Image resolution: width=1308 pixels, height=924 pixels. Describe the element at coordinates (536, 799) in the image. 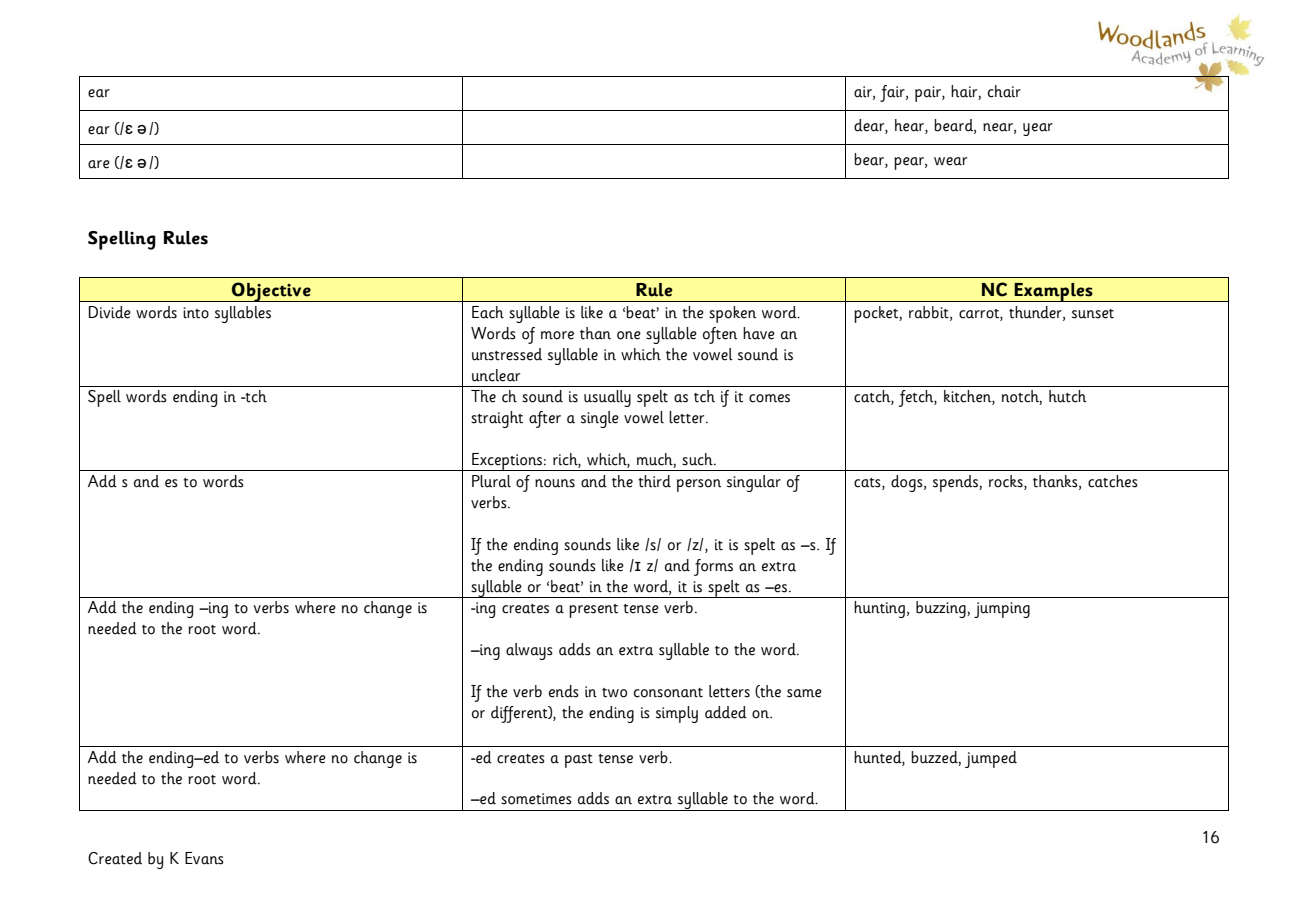

I see `sometimes` at that location.
